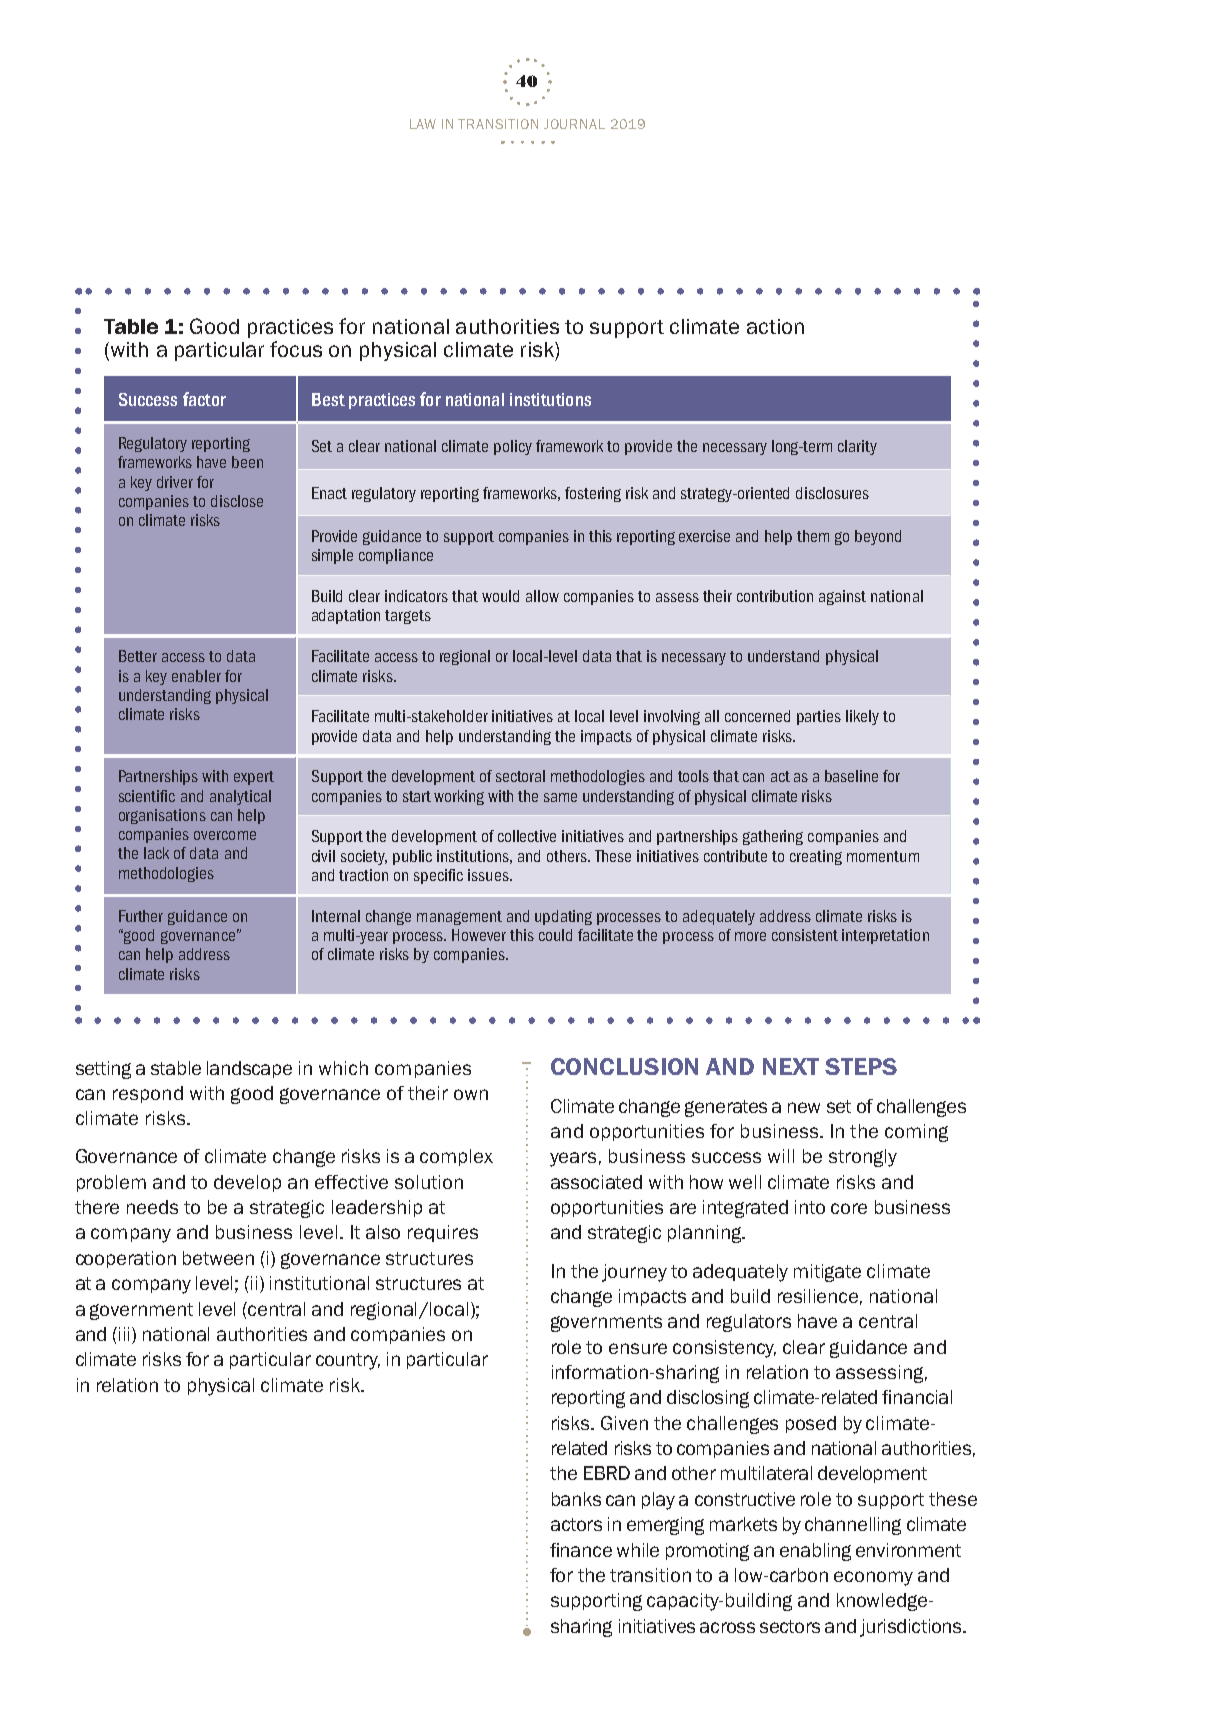 This screenshot has width=1210, height=1711. I want to click on finance, so click(581, 1550).
